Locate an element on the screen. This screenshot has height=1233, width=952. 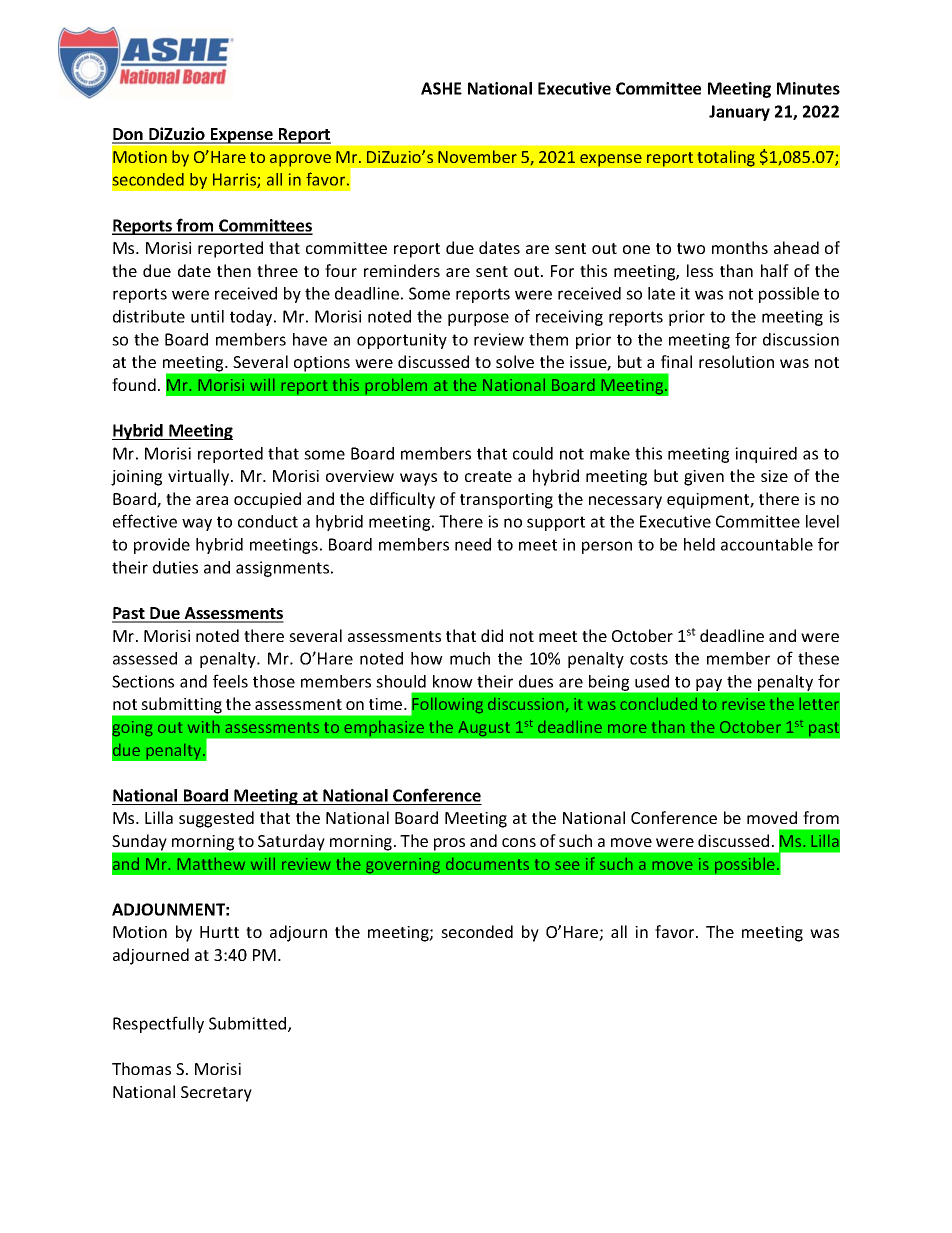
until is located at coordinates (207, 316).
